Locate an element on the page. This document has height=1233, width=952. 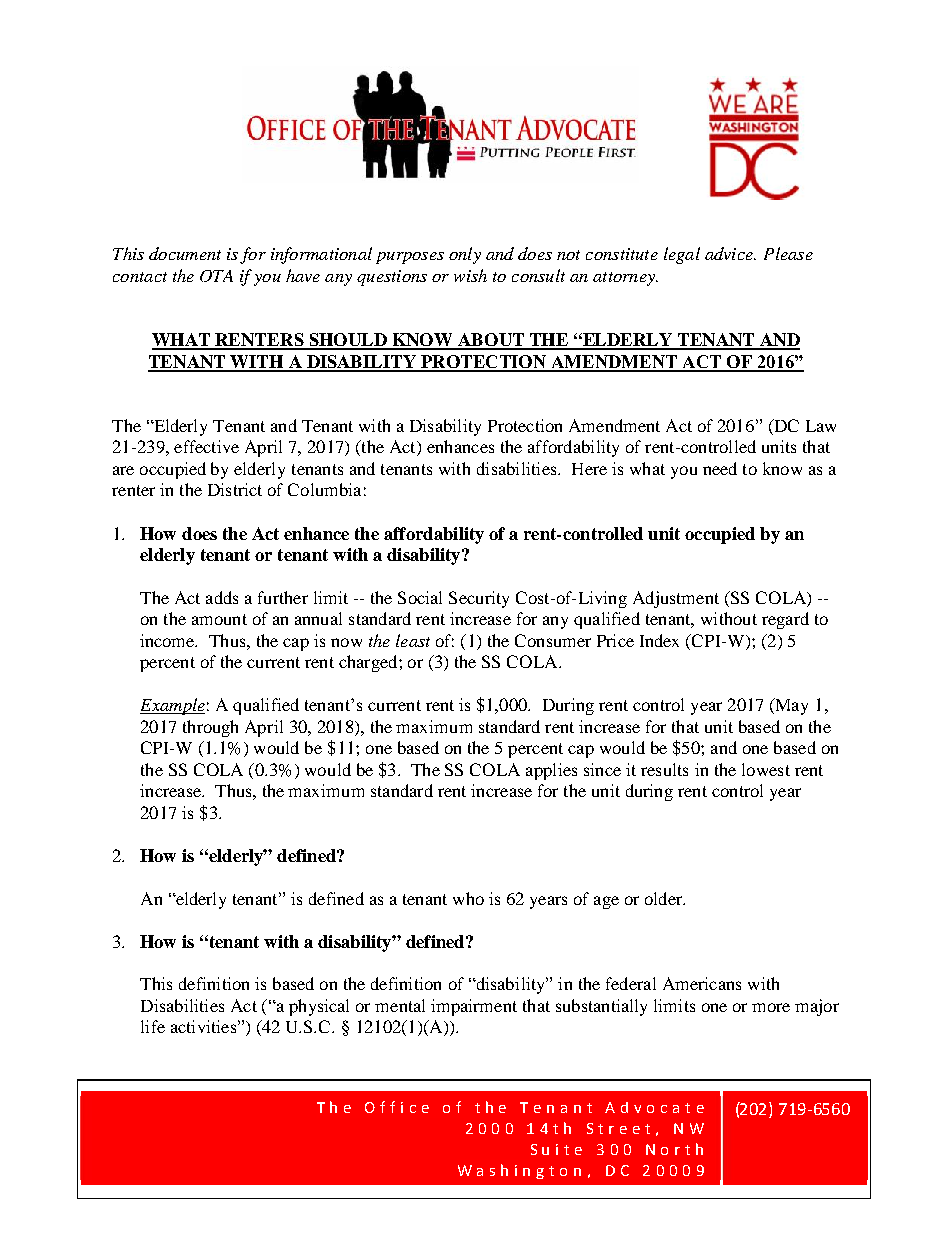
impairment is located at coordinates (474, 1007).
